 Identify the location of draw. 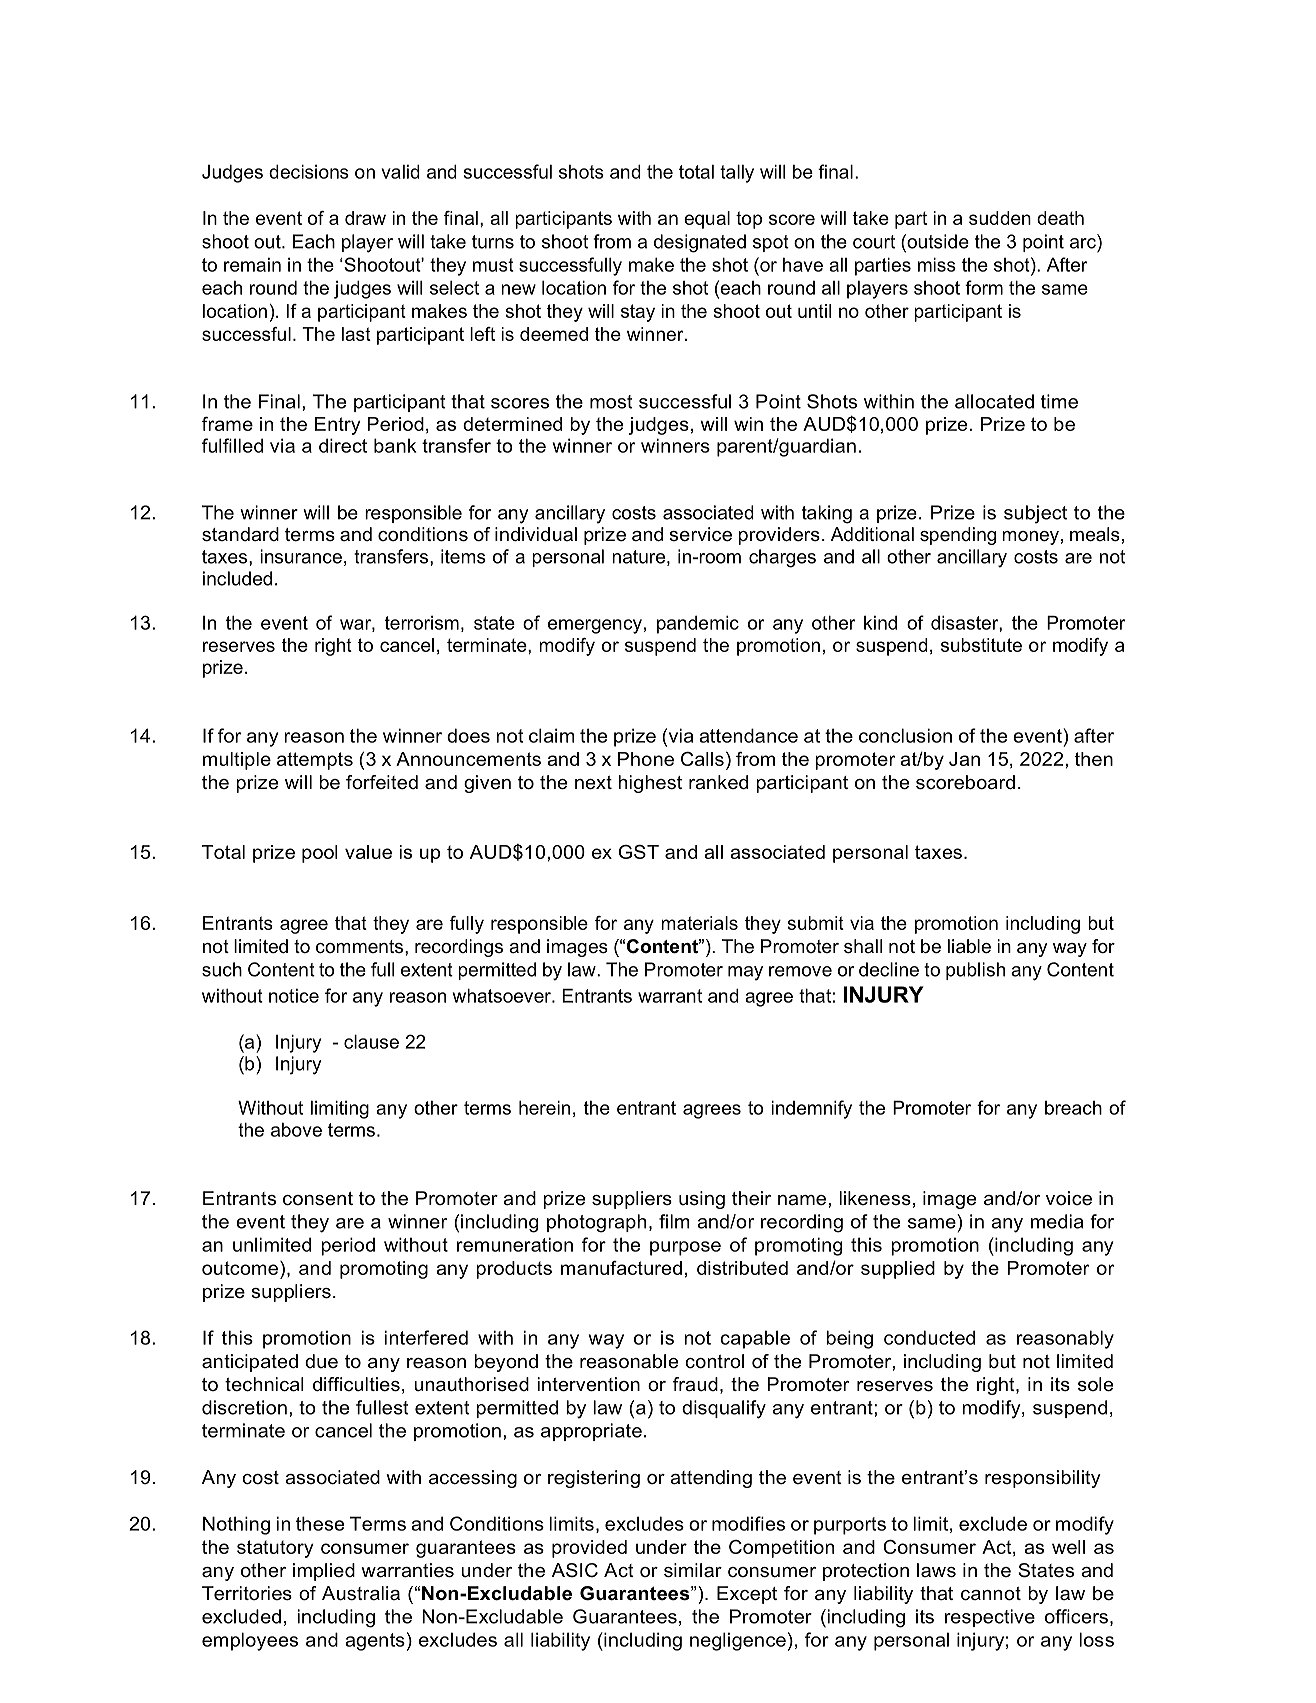
(365, 218).
